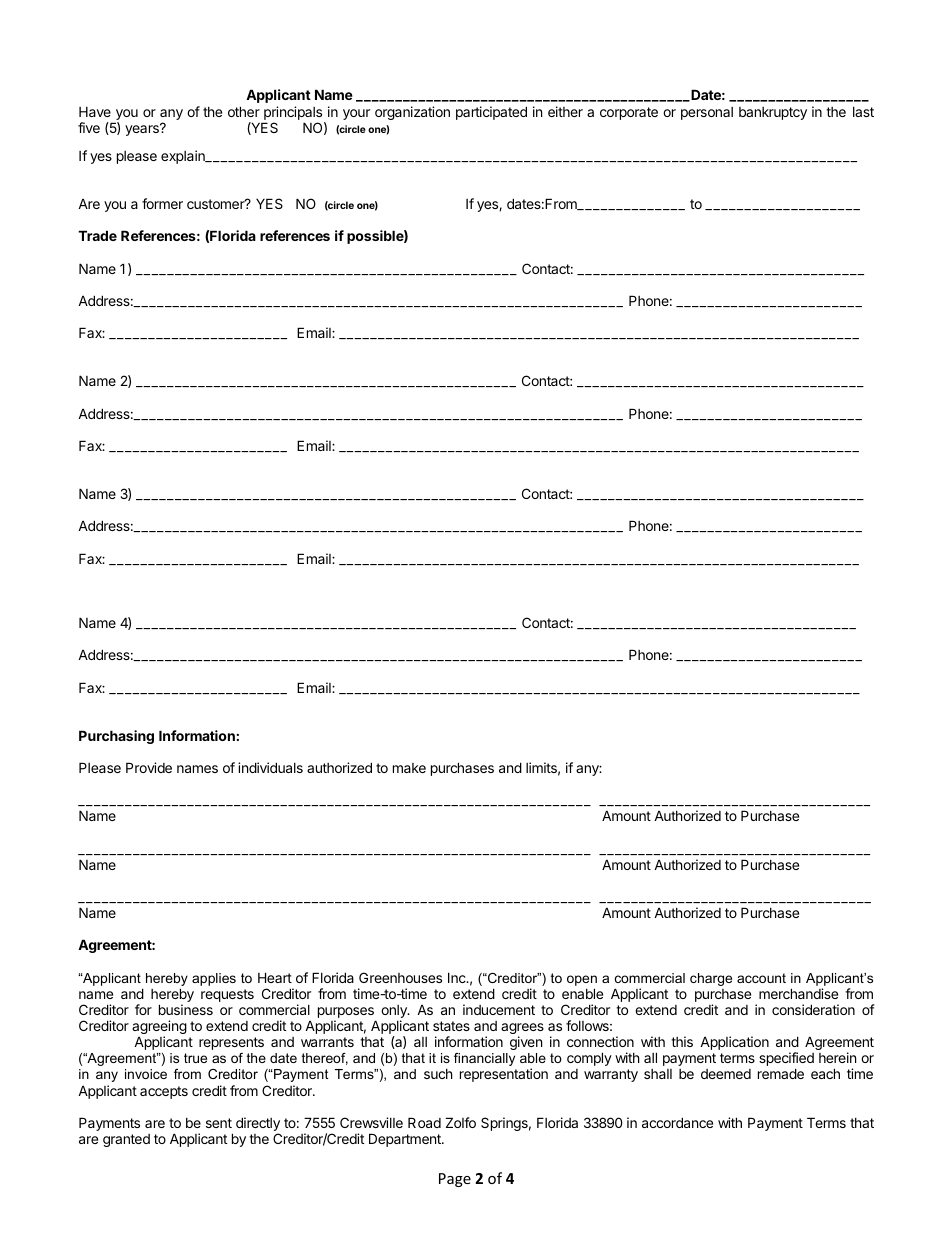 The width and height of the document is (952, 1233). I want to click on Page, so click(455, 1180).
